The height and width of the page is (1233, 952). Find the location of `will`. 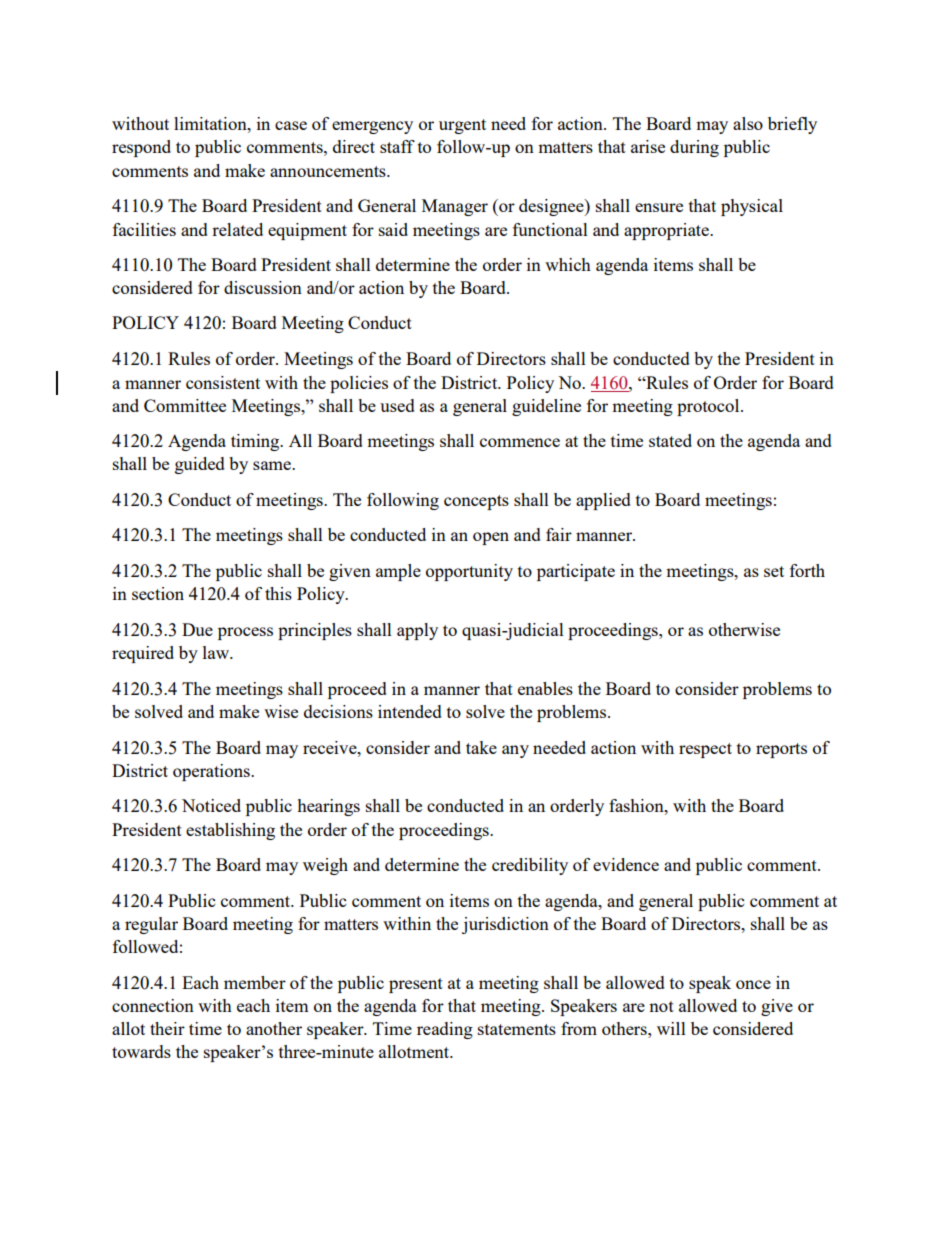

will is located at coordinates (671, 1028).
